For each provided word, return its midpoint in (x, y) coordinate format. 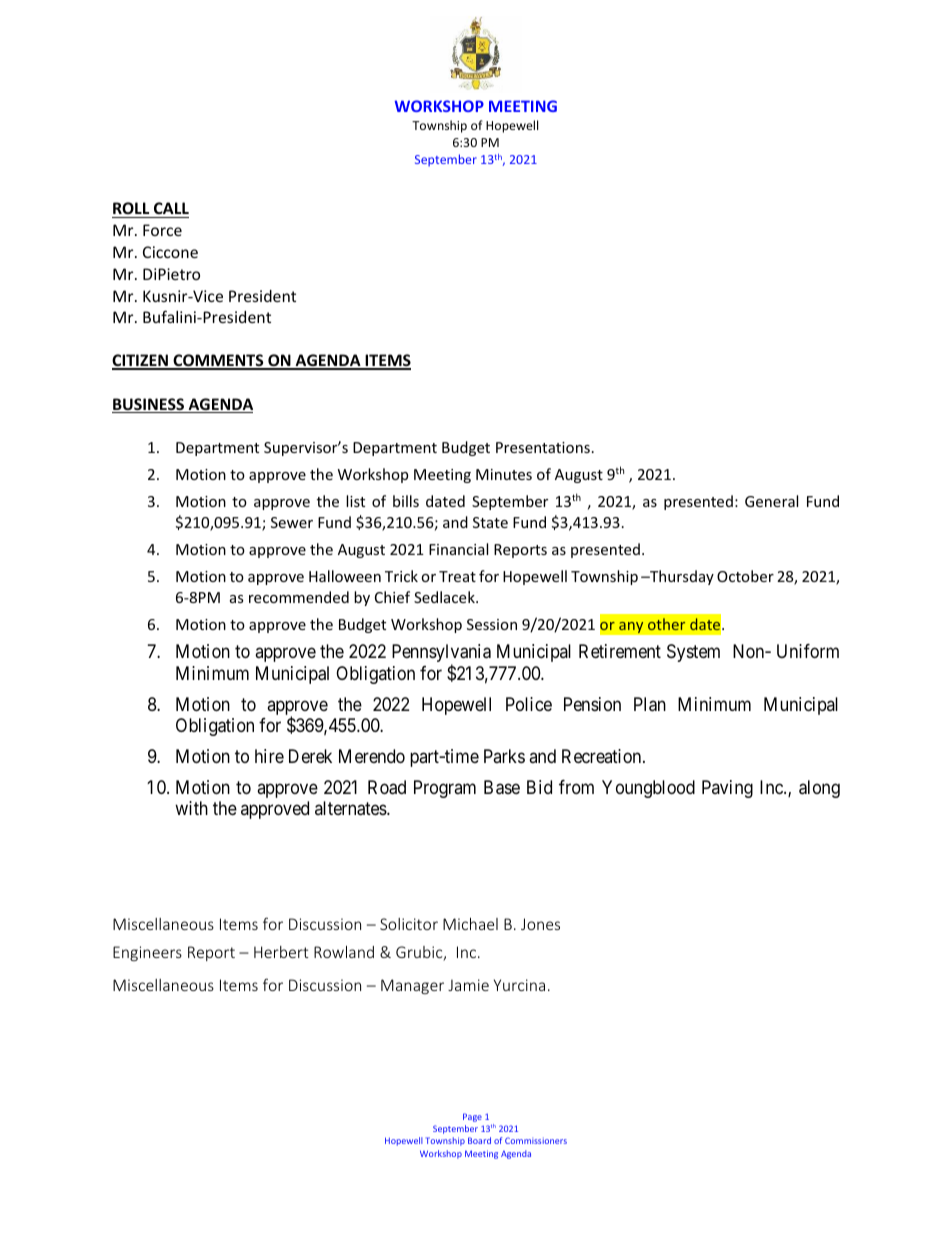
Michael (470, 924)
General (771, 501)
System (693, 653)
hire (269, 756)
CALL (171, 208)
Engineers (147, 953)
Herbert (281, 952)
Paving (727, 789)
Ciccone (170, 252)
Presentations (543, 447)
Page (472, 1117)
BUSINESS (149, 405)
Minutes (504, 474)
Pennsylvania (441, 654)
